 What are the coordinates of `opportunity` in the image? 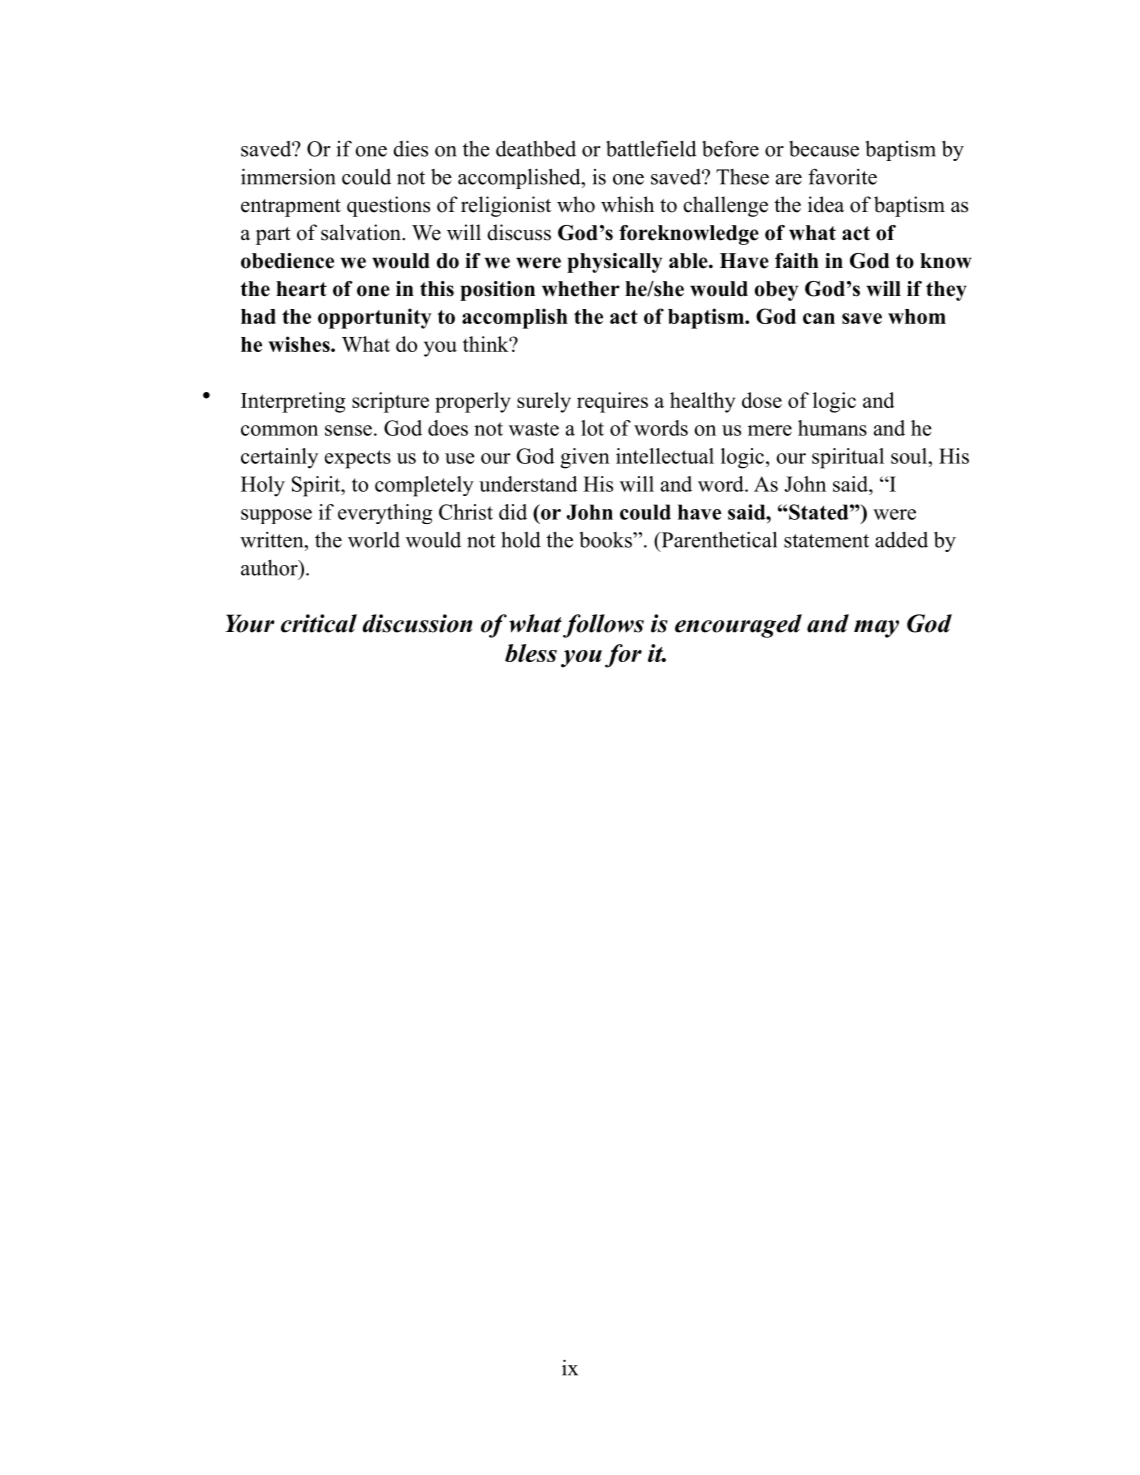 It's located at (375, 318).
